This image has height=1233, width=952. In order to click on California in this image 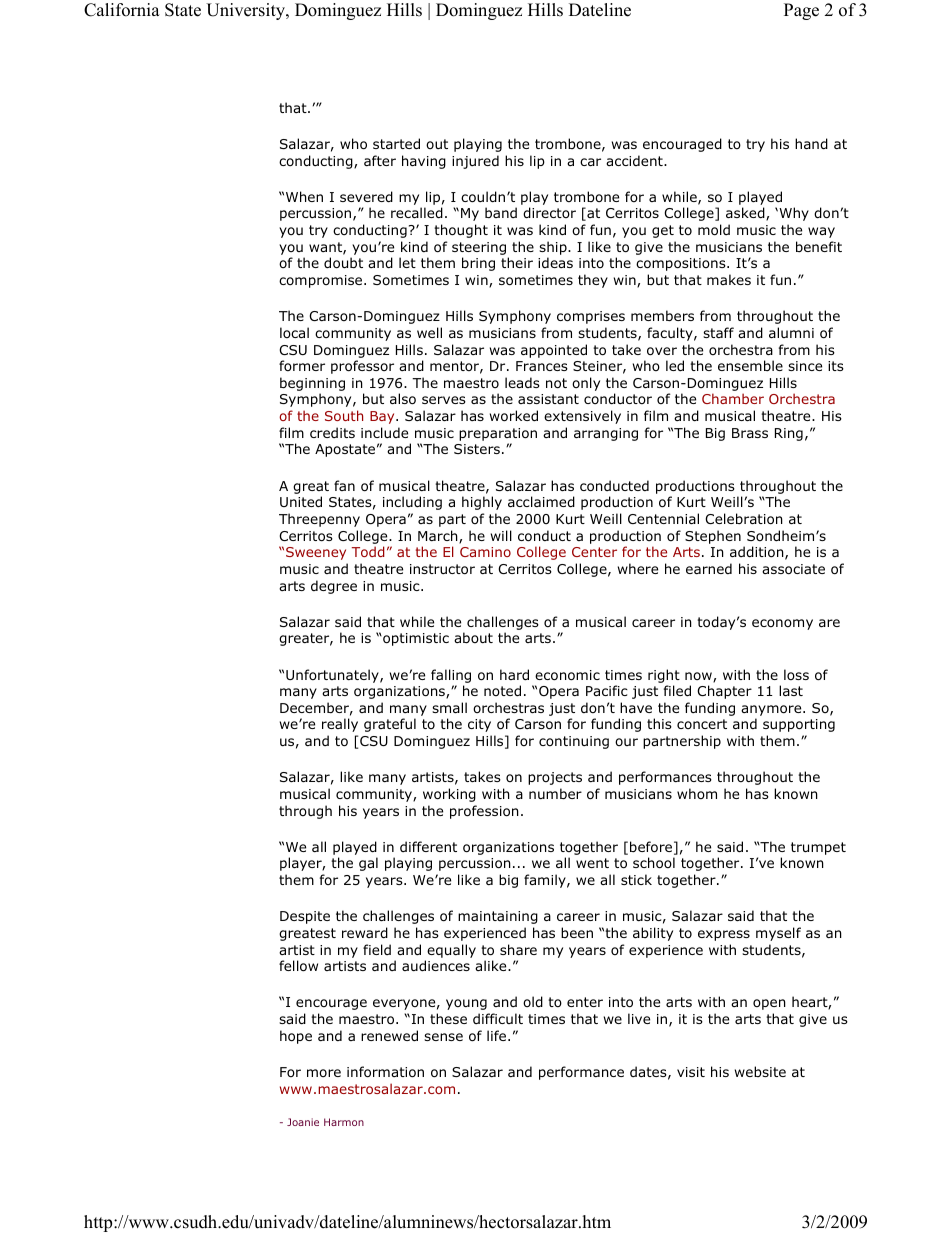, I will do `click(122, 10)`.
